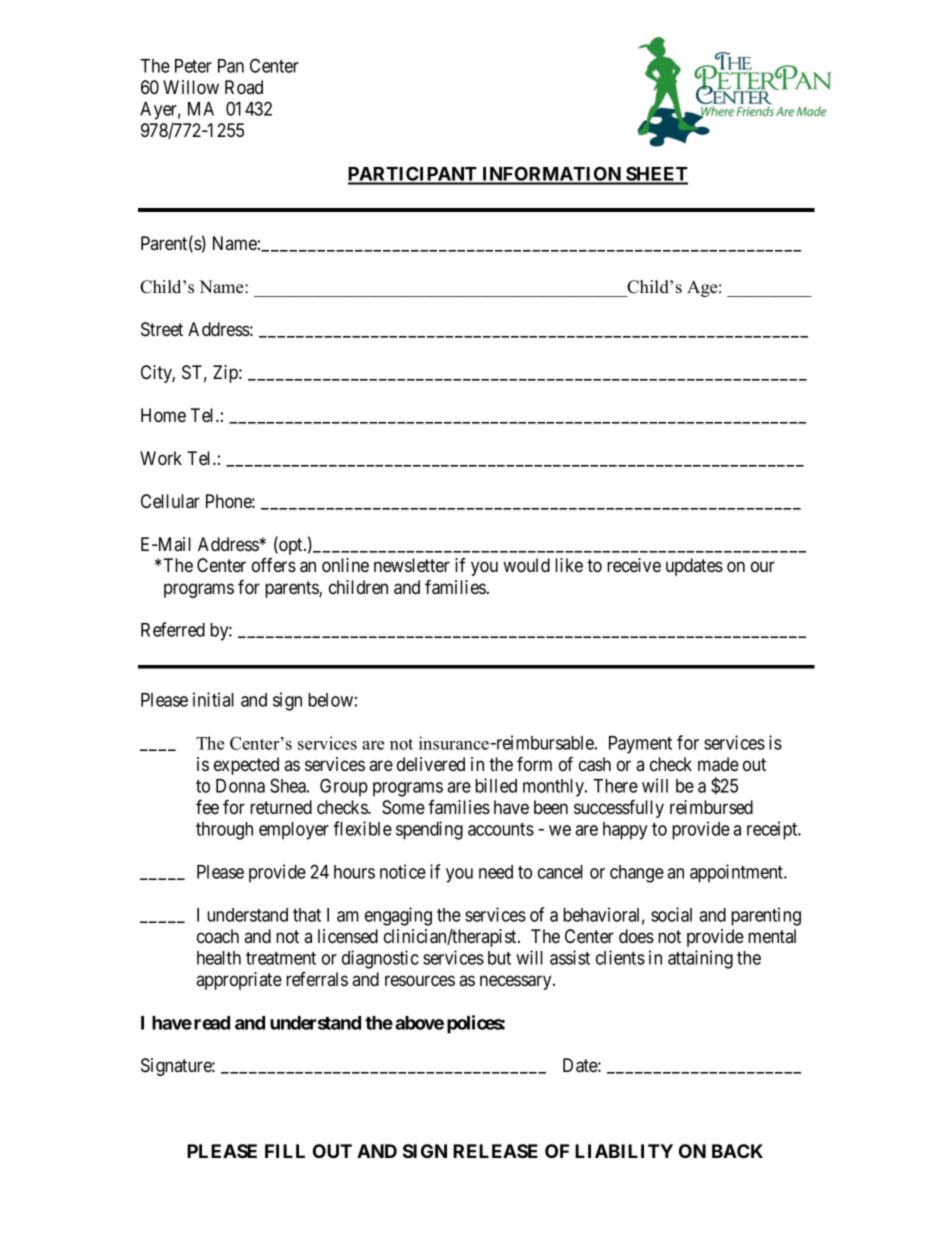  I want to click on Road, so click(244, 87).
